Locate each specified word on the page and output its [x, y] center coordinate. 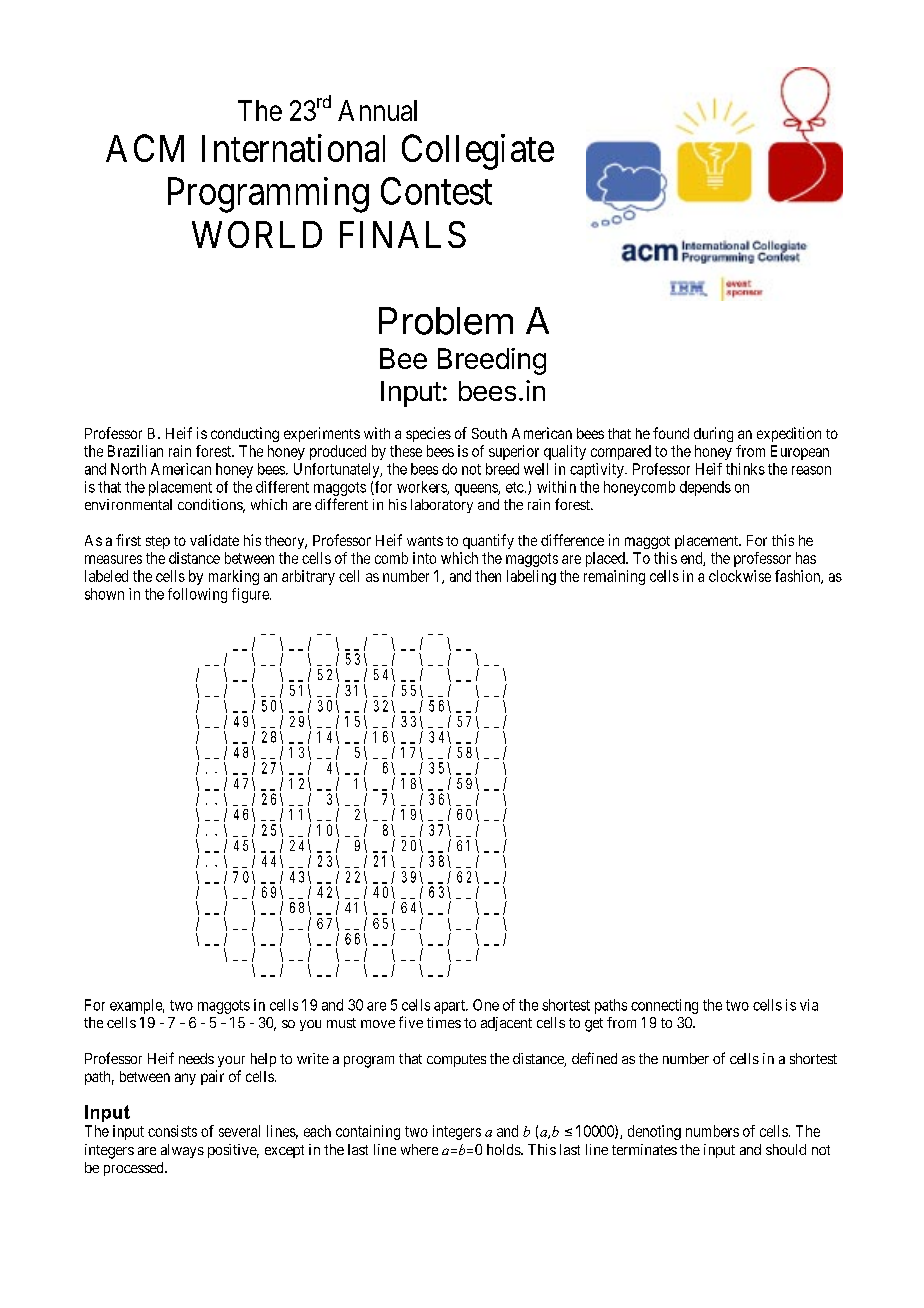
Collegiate [478, 152]
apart [450, 1007]
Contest [436, 191]
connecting [664, 1006]
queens [477, 490]
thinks [745, 469]
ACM [145, 148]
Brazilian [135, 451]
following [197, 595]
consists [172, 1131]
